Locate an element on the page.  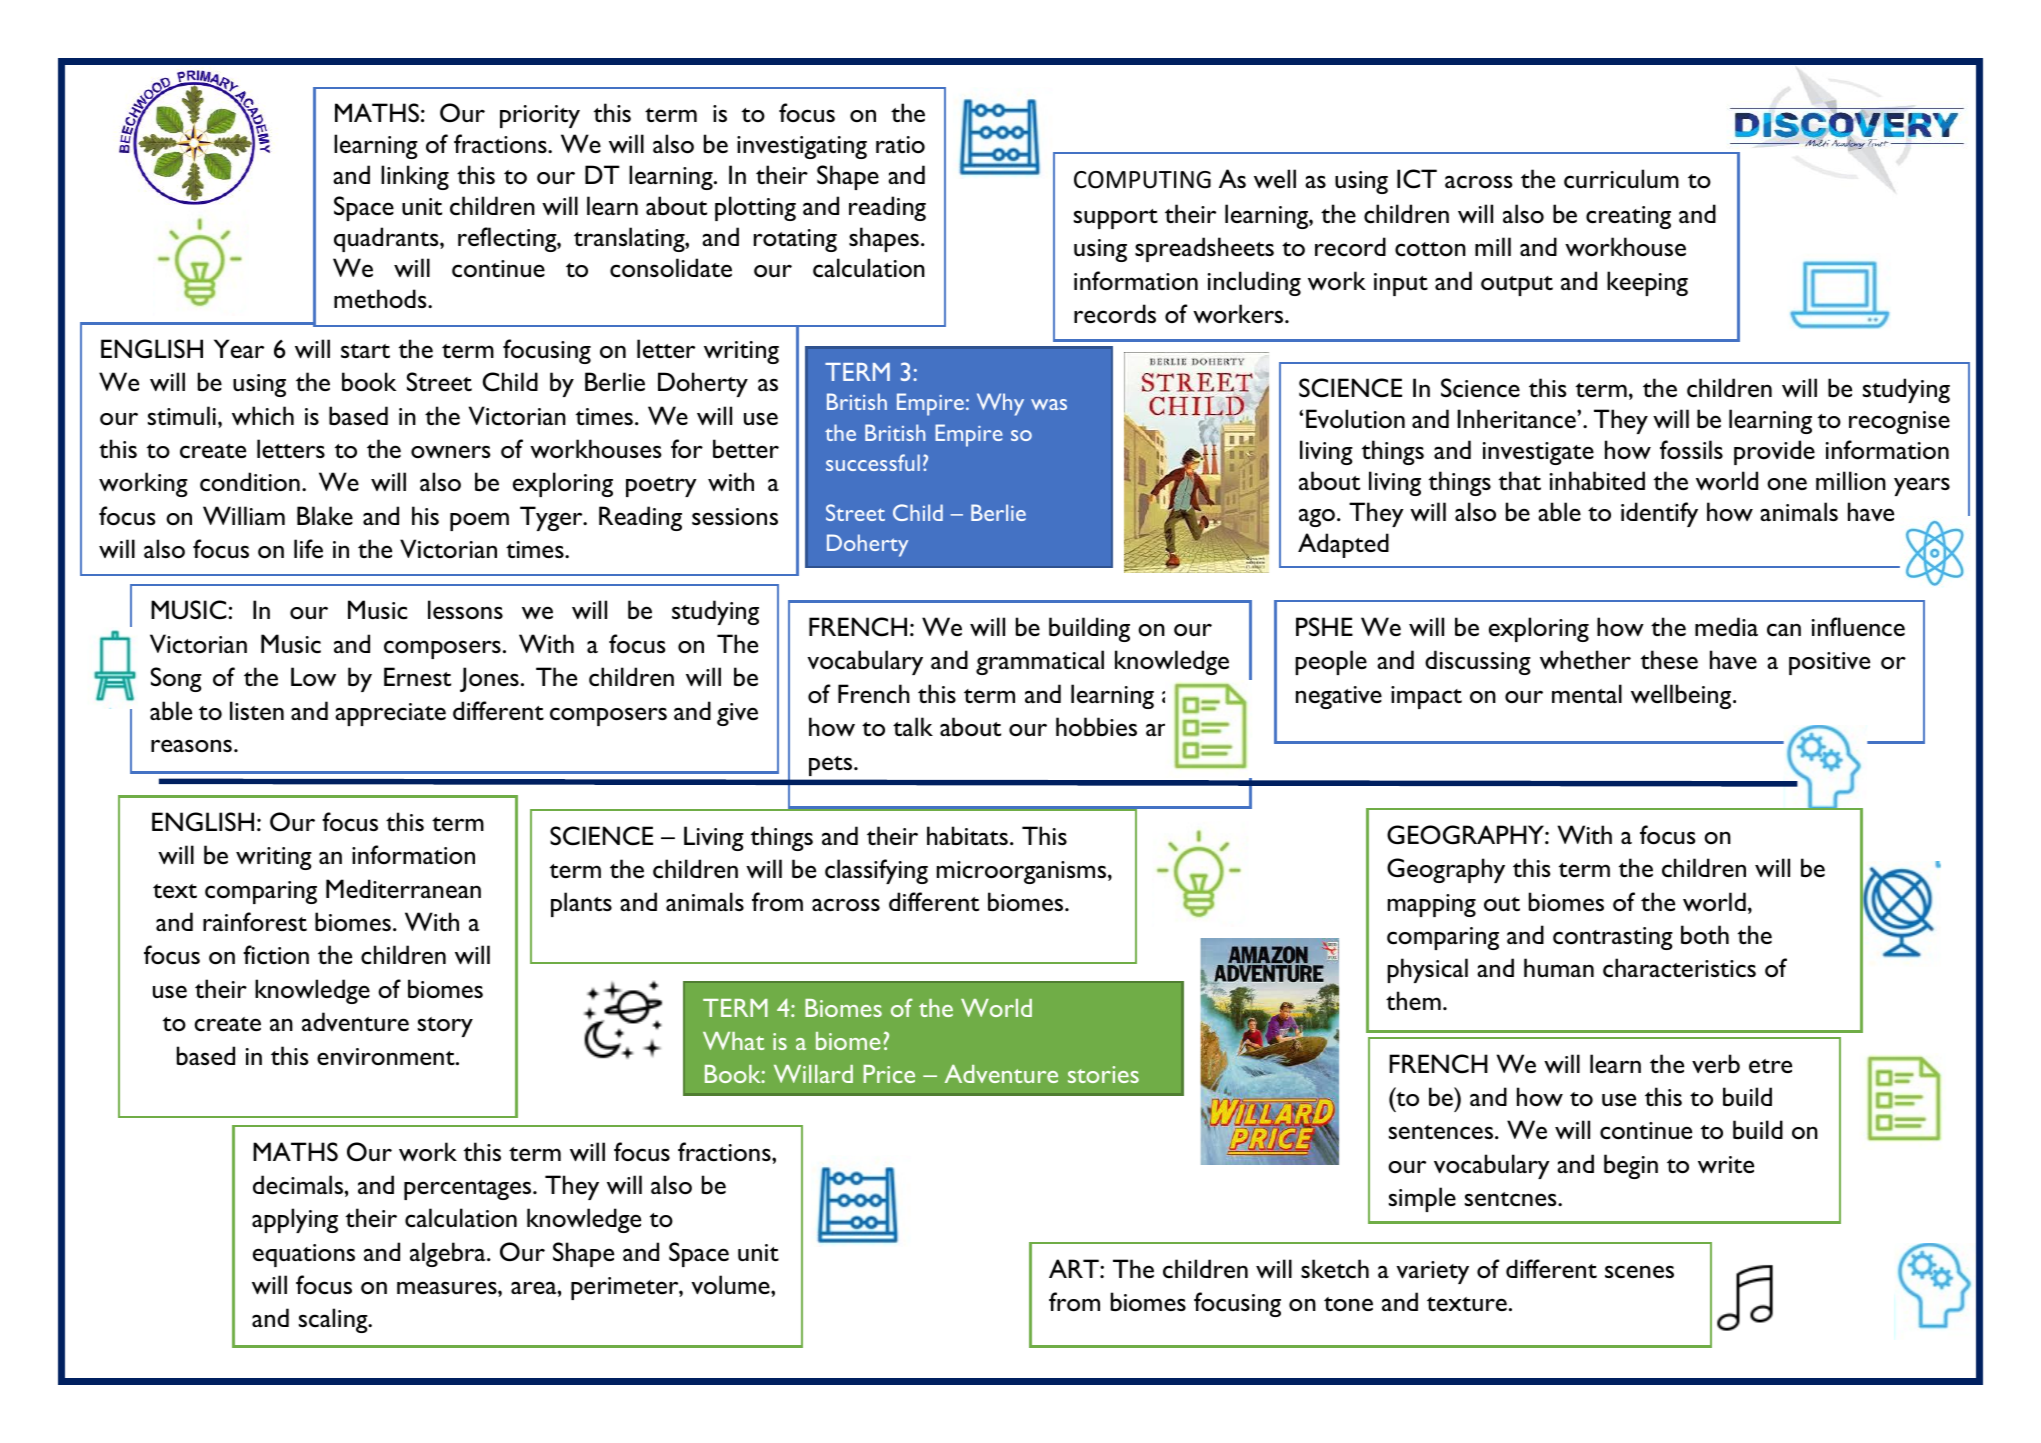
COMPUTING is located at coordinates (1142, 180).
